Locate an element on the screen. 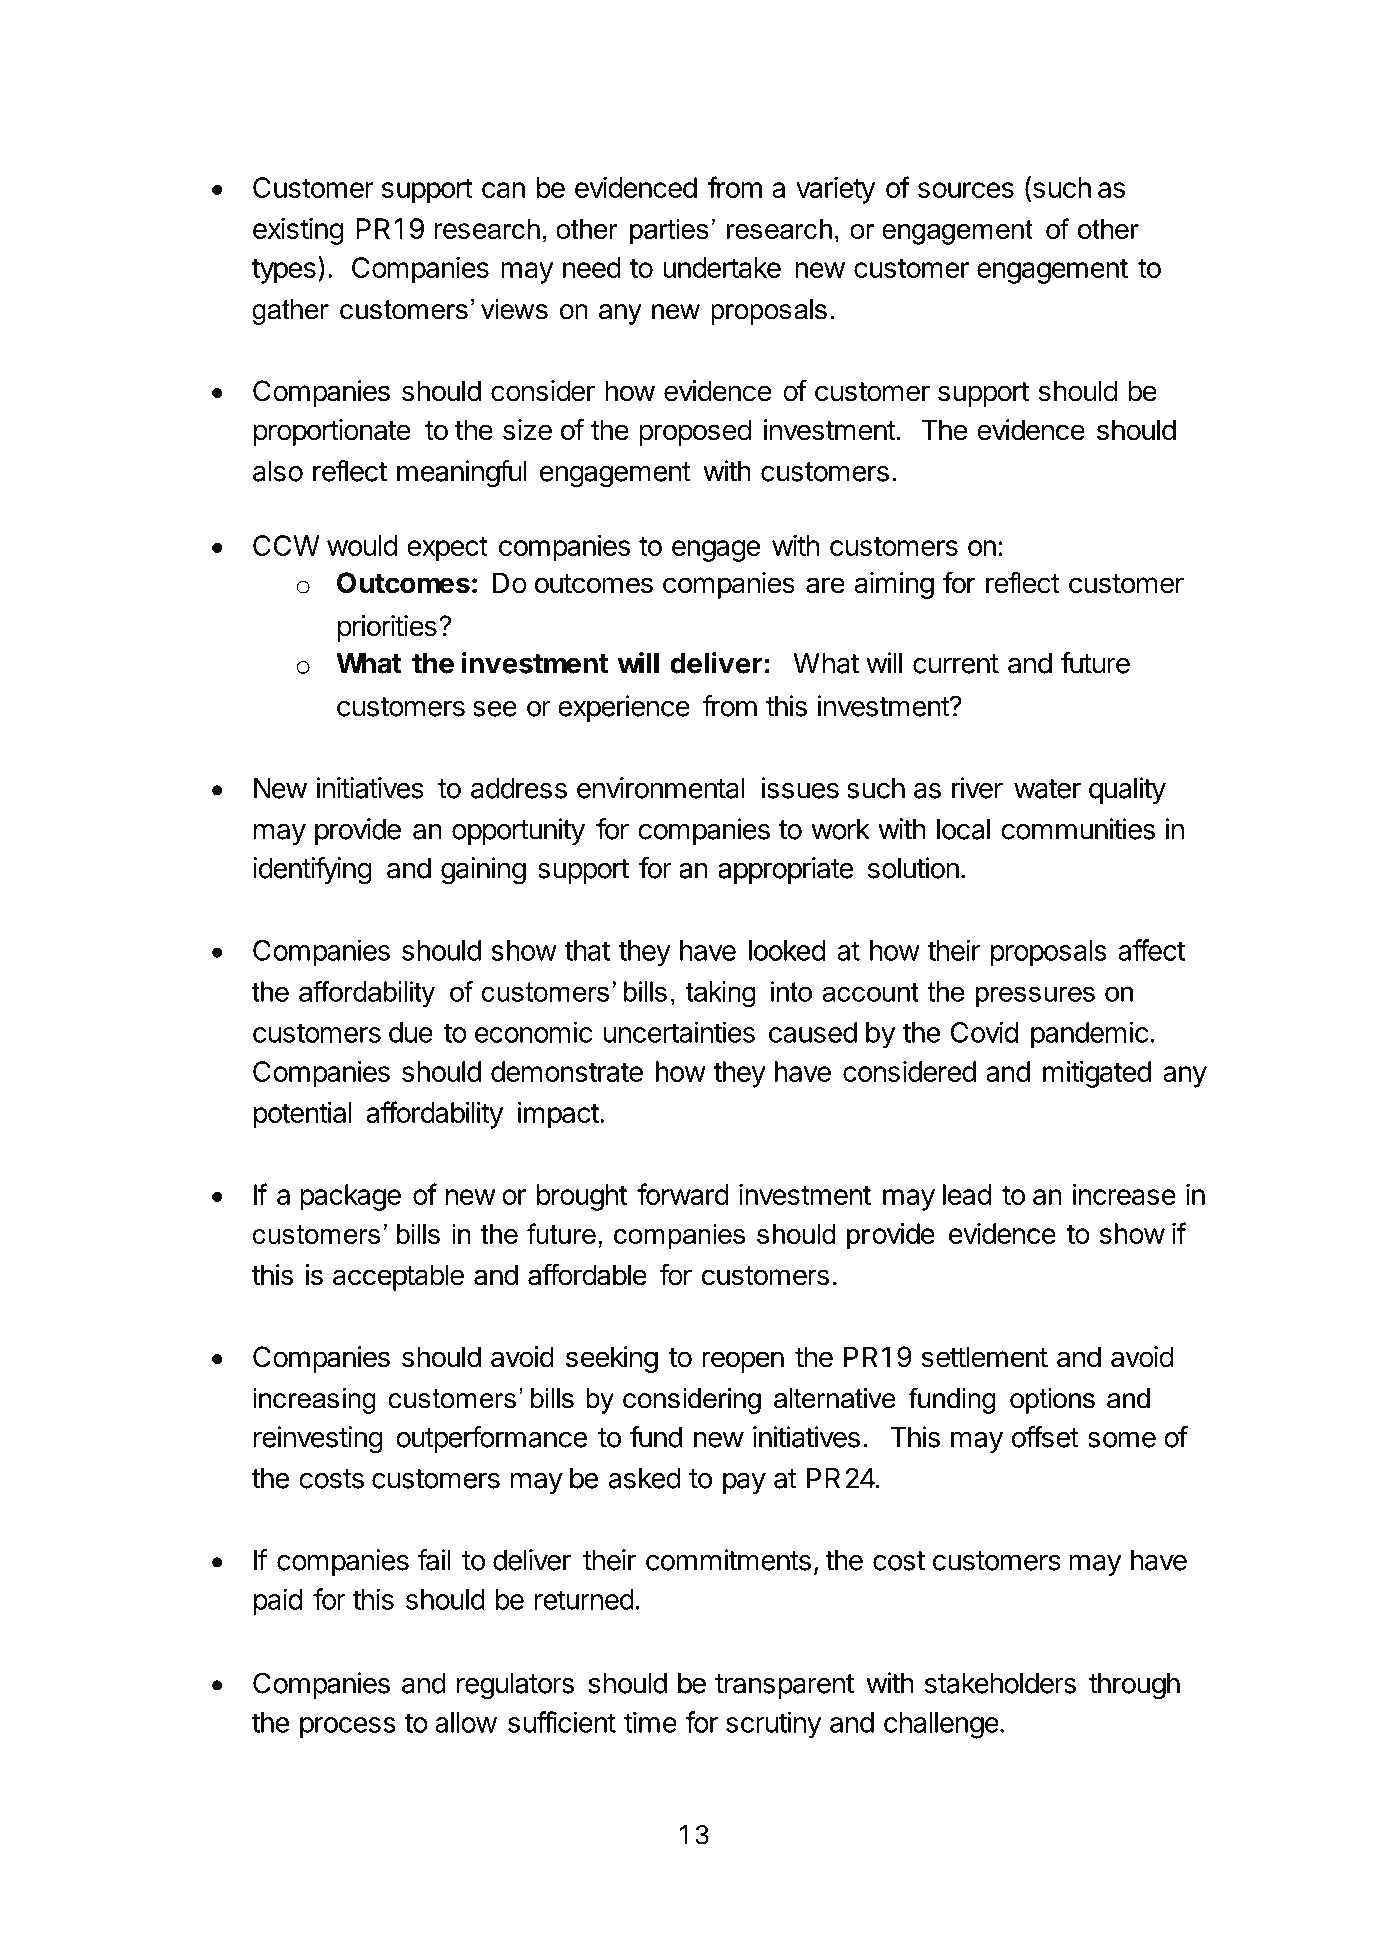 The image size is (1386, 1960). existing is located at coordinates (298, 231).
